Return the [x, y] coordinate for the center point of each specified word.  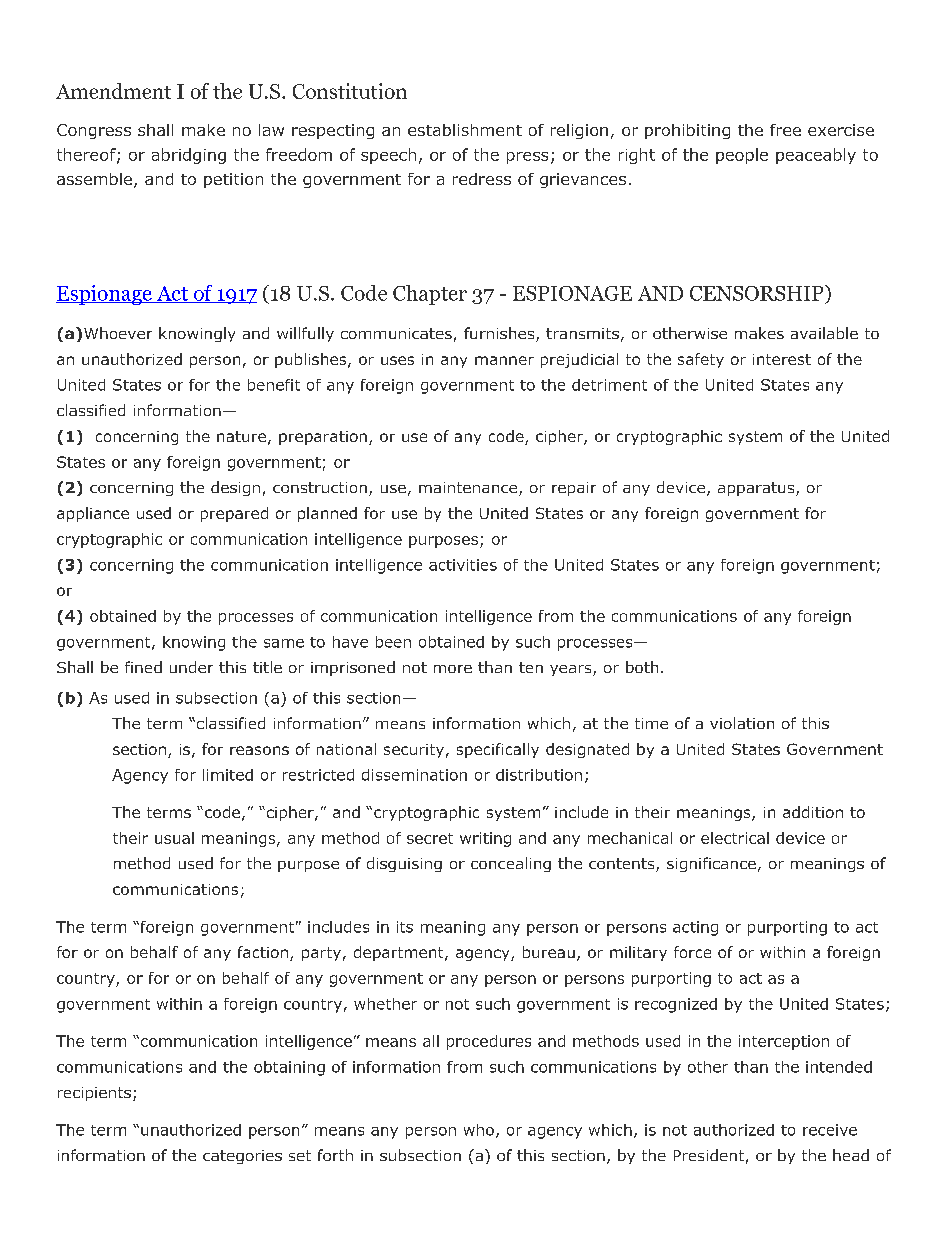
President [709, 1155]
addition [813, 812]
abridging [189, 156]
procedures [489, 1042]
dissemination [414, 775]
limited [228, 775]
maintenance [469, 489]
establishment [465, 130]
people [742, 156]
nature [241, 436]
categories [242, 1157]
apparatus [757, 489]
